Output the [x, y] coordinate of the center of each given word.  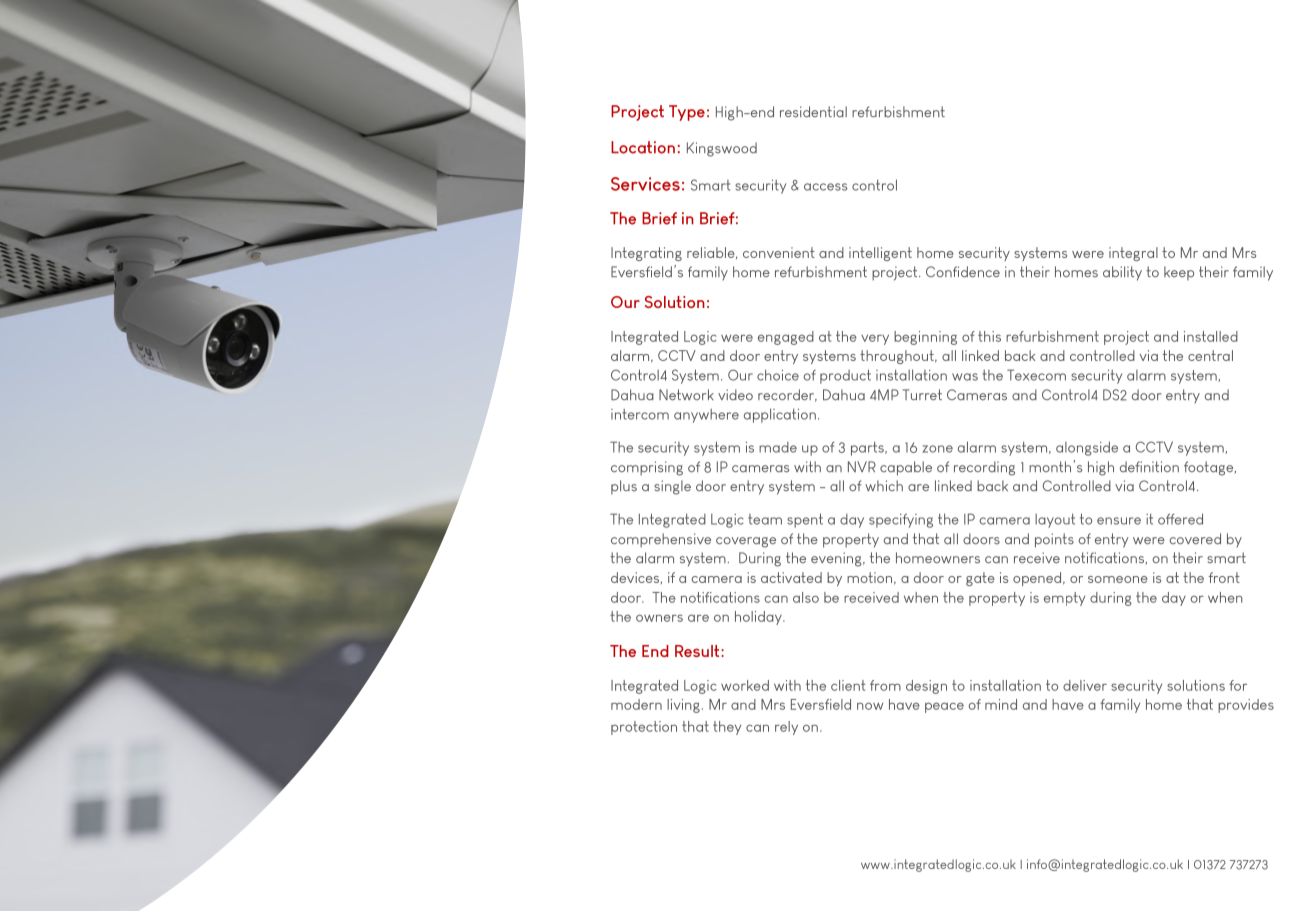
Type [687, 113]
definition [1149, 466]
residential [813, 112]
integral [1133, 254]
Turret [922, 394]
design [926, 687]
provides [1246, 706]
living [683, 706]
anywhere [706, 416]
